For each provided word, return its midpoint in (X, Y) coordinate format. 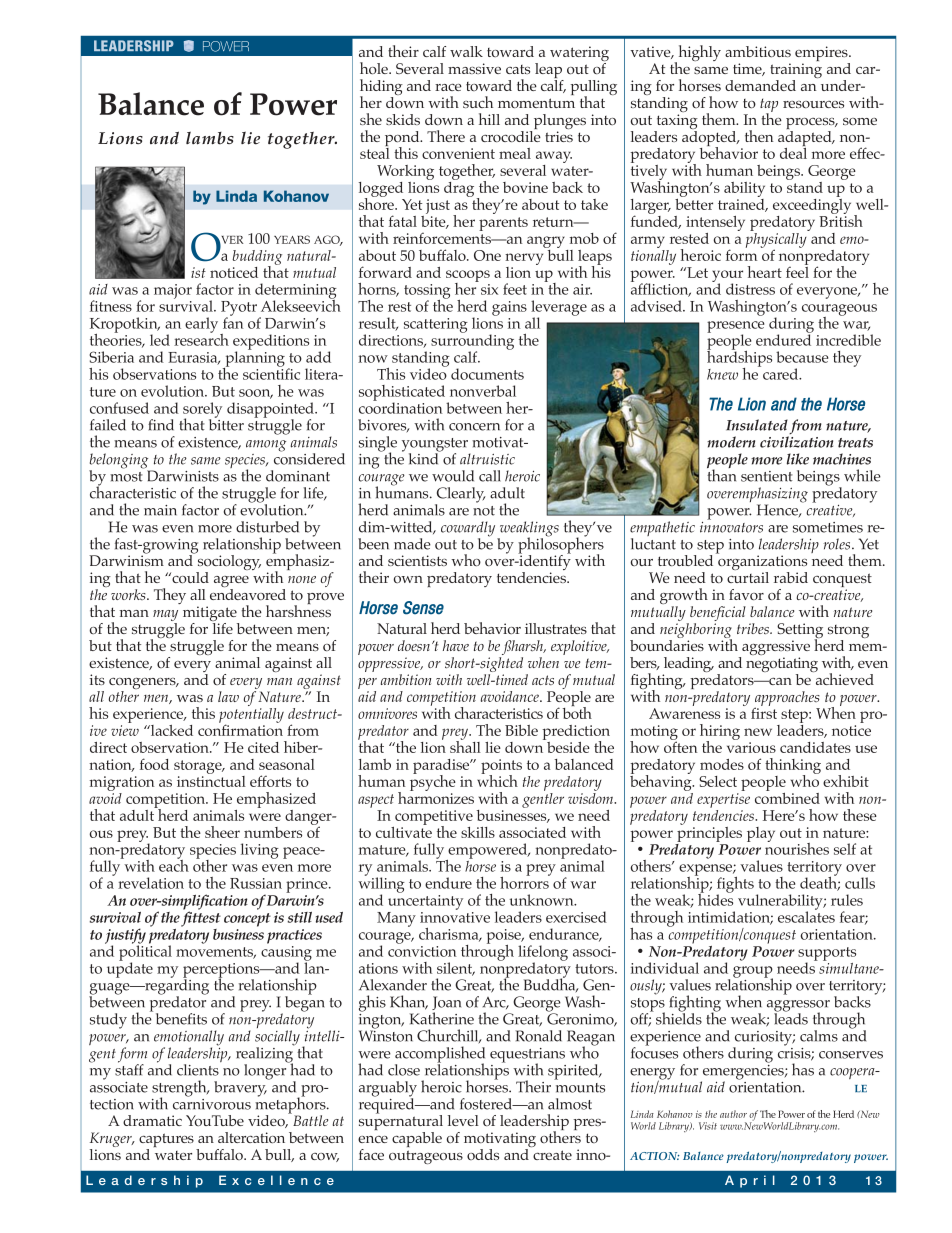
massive (474, 68)
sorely (202, 411)
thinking (793, 767)
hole (375, 68)
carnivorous (212, 1103)
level (463, 1120)
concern (474, 427)
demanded (760, 85)
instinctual (211, 780)
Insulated (757, 425)
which (497, 780)
